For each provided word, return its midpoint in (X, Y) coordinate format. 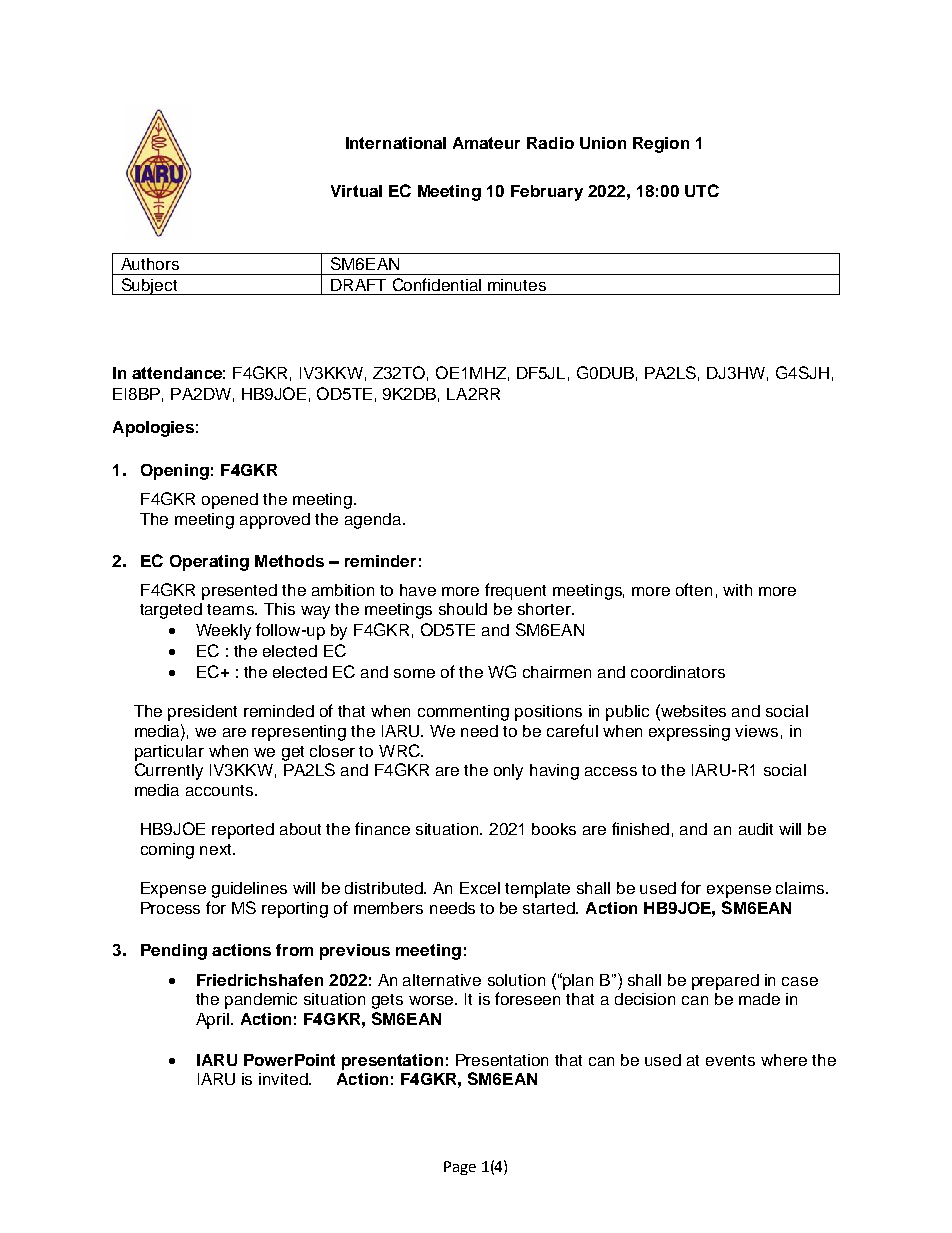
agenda (374, 521)
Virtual (356, 191)
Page (460, 1168)
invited (284, 1079)
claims (801, 888)
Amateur (486, 143)
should (463, 609)
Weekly (223, 632)
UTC (702, 190)
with (737, 590)
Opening (175, 472)
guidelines (249, 890)
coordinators (678, 672)
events (730, 1060)
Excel (480, 888)
